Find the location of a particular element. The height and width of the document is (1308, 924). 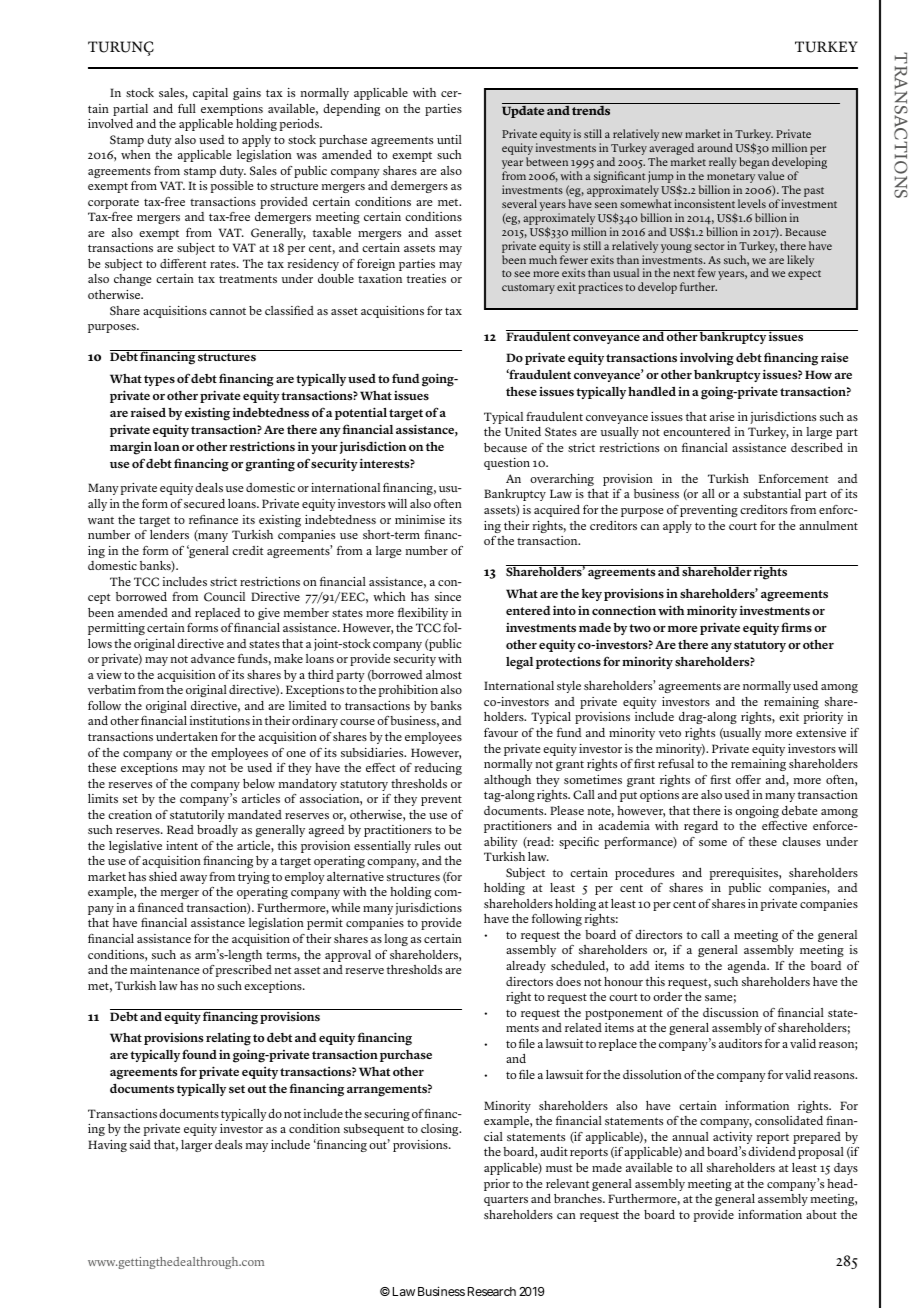

does is located at coordinates (568, 982).
